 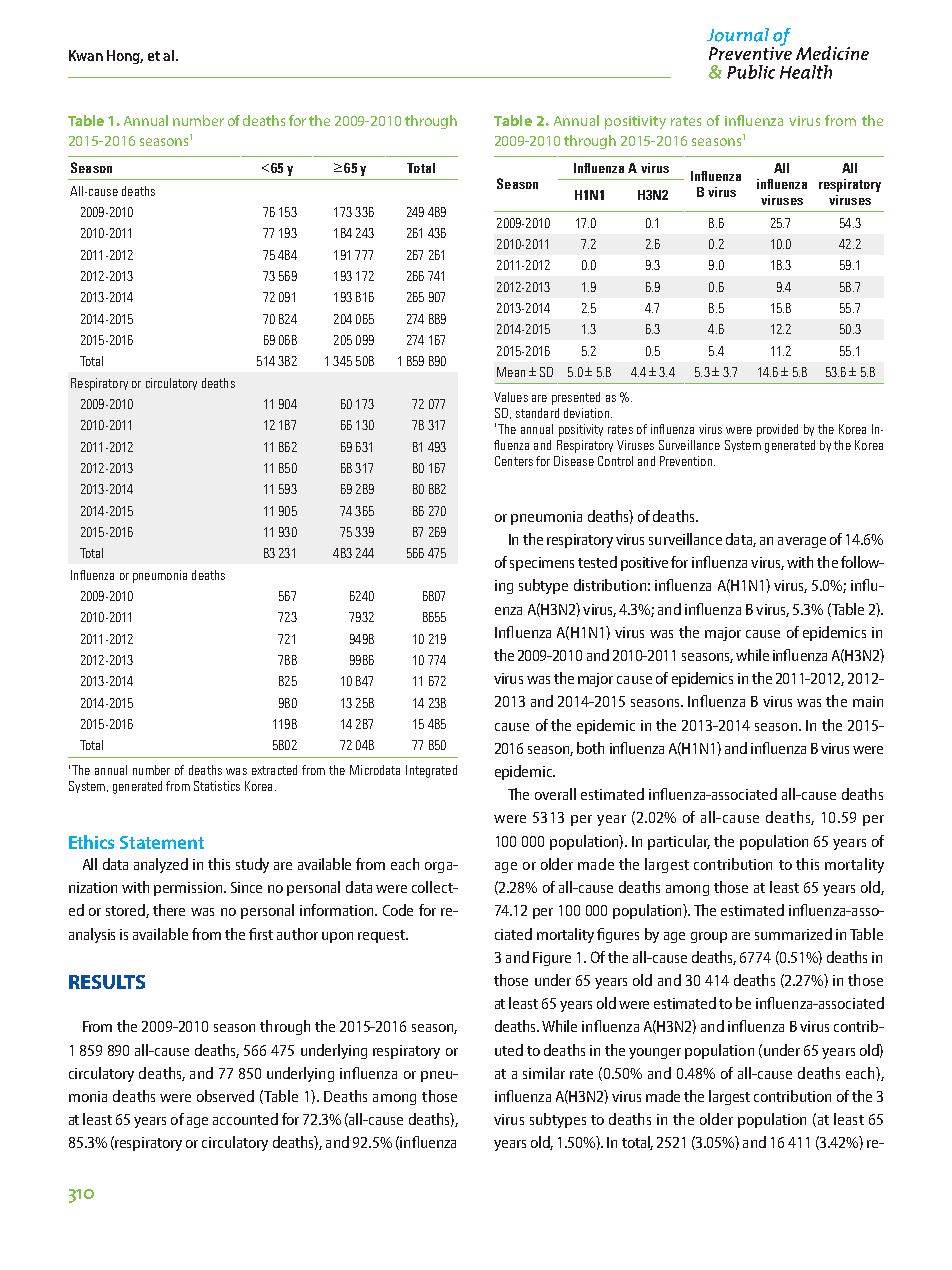 What do you see at coordinates (225, 1096) in the page?
I see `observed` at bounding box center [225, 1096].
